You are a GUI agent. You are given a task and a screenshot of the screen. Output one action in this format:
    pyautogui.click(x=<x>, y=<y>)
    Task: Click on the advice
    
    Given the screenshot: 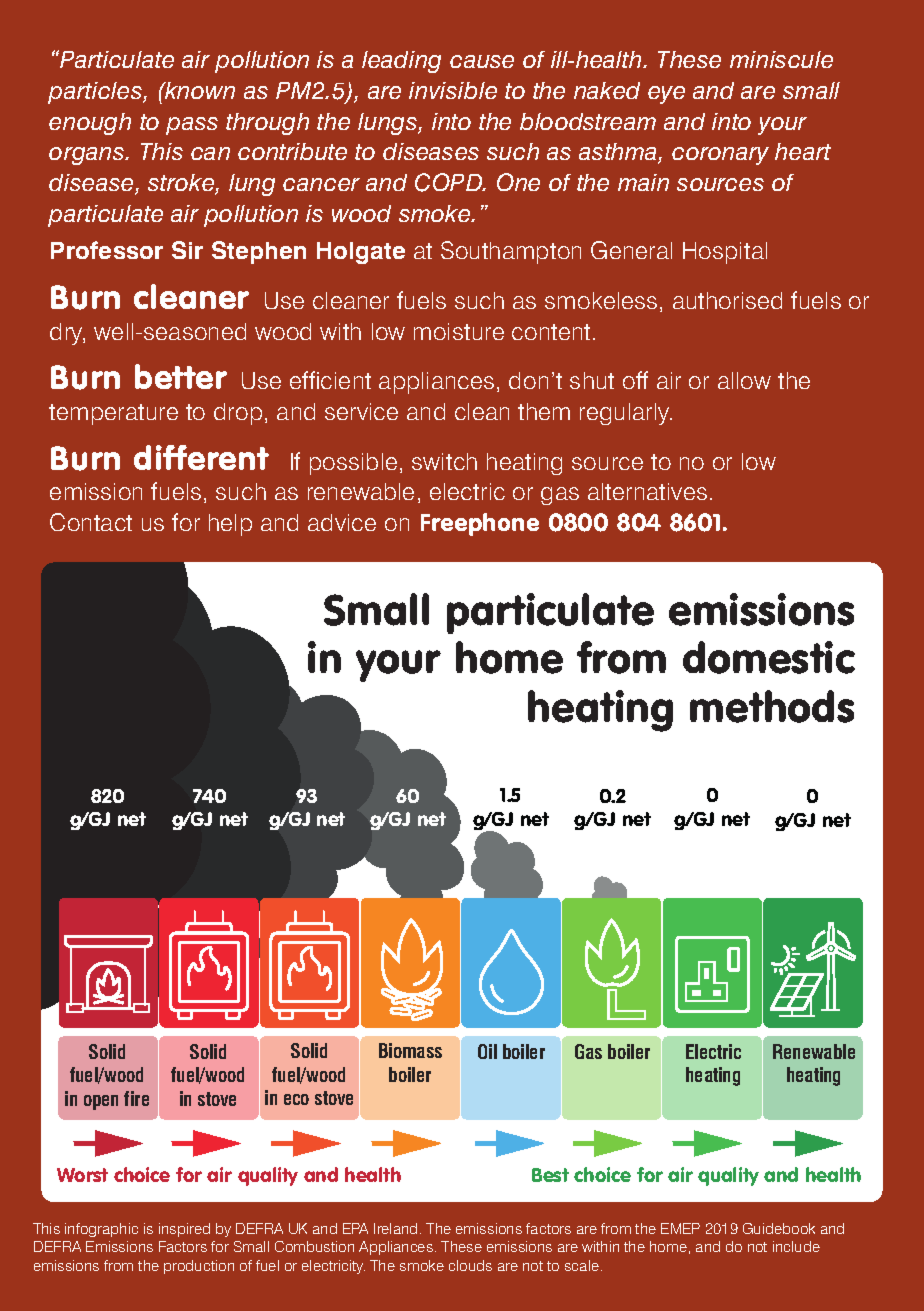 What is the action you would take?
    pyautogui.click(x=342, y=522)
